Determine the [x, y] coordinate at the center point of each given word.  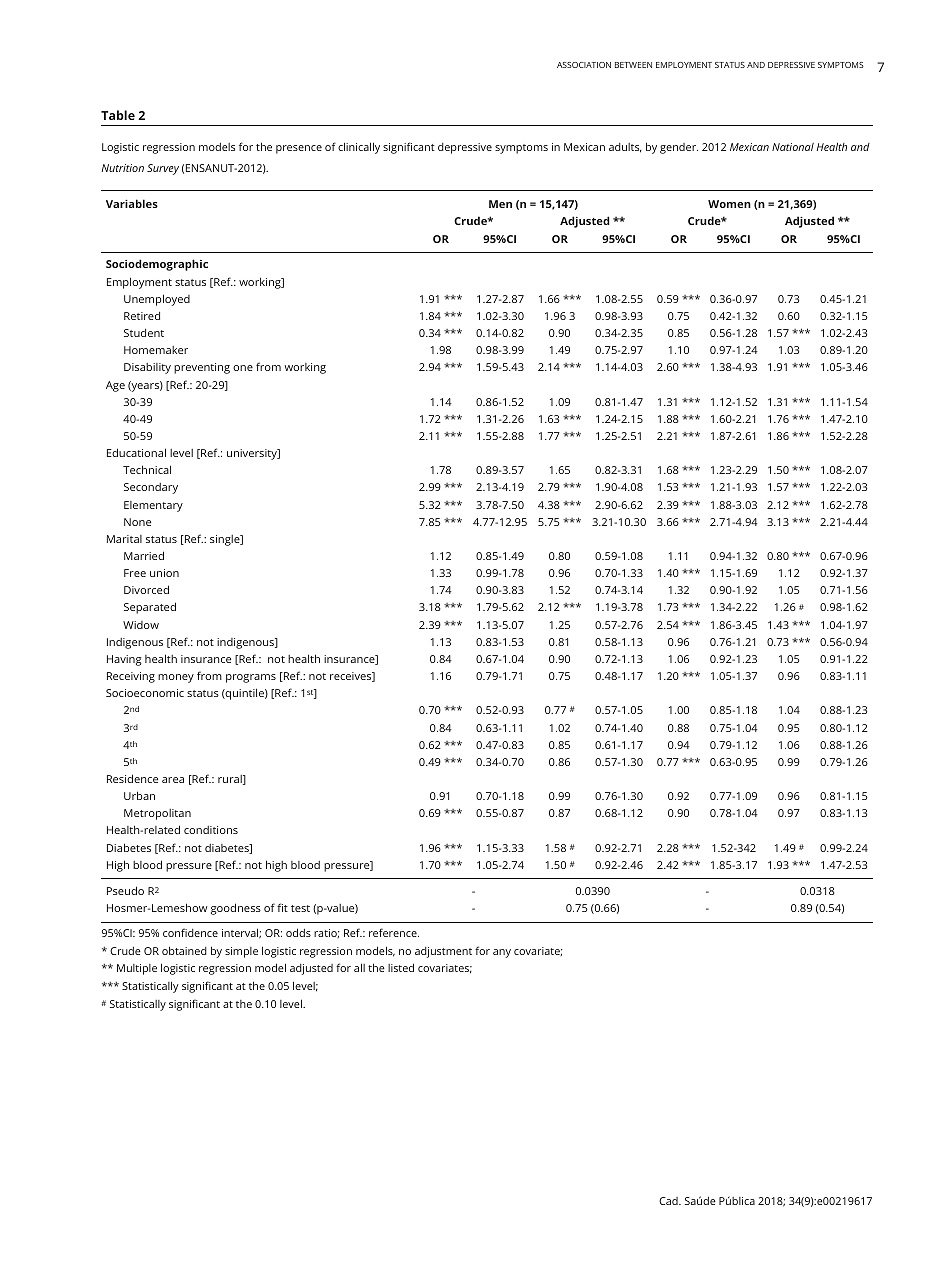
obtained [184, 950]
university [253, 454]
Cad [669, 1201]
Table [118, 115]
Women [729, 204]
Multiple [137, 969]
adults [625, 148]
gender [679, 148]
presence [299, 149]
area [173, 780]
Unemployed [157, 300]
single [226, 540]
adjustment [443, 952]
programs [251, 678]
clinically [359, 148]
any [502, 953]
